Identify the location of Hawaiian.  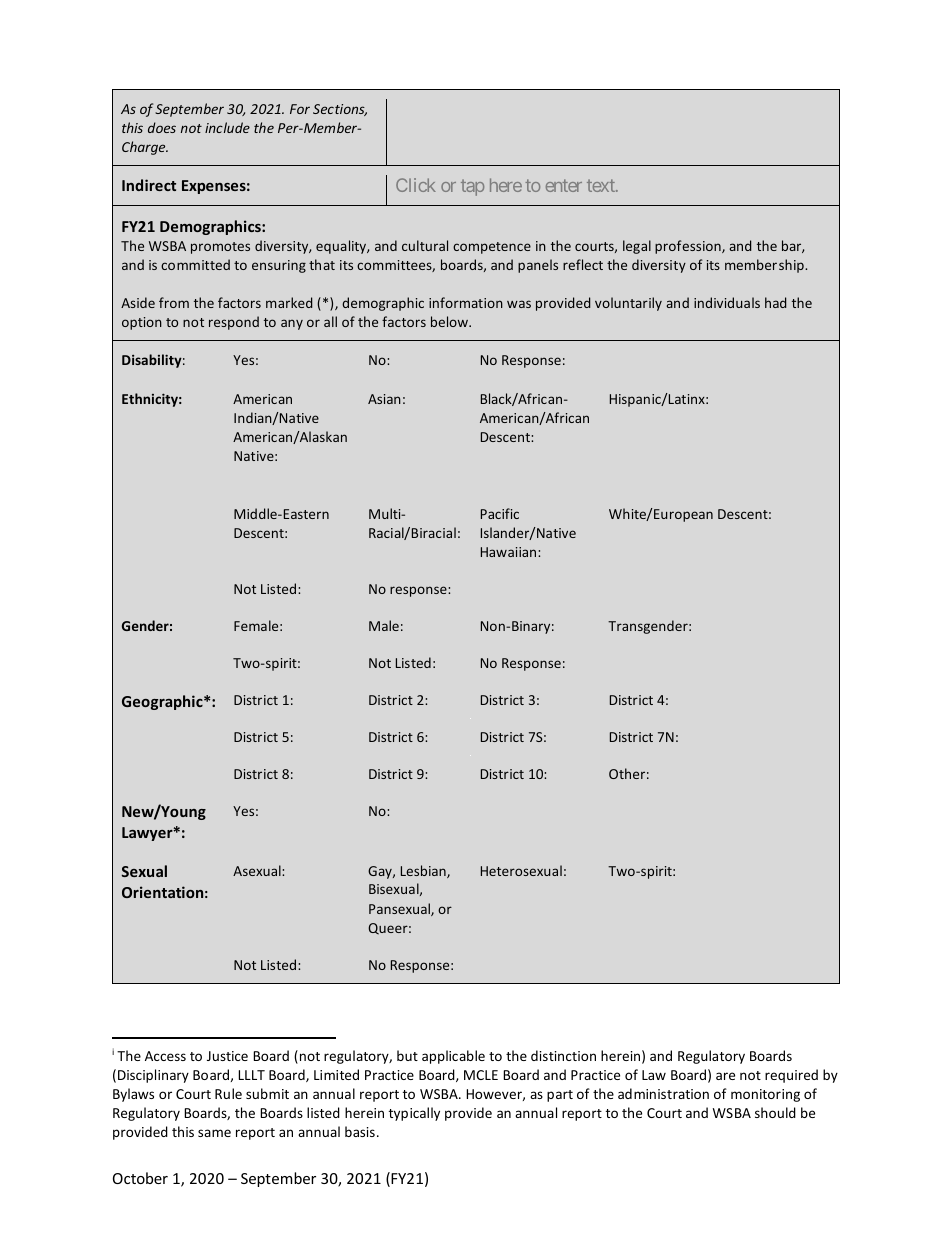
(510, 552).
